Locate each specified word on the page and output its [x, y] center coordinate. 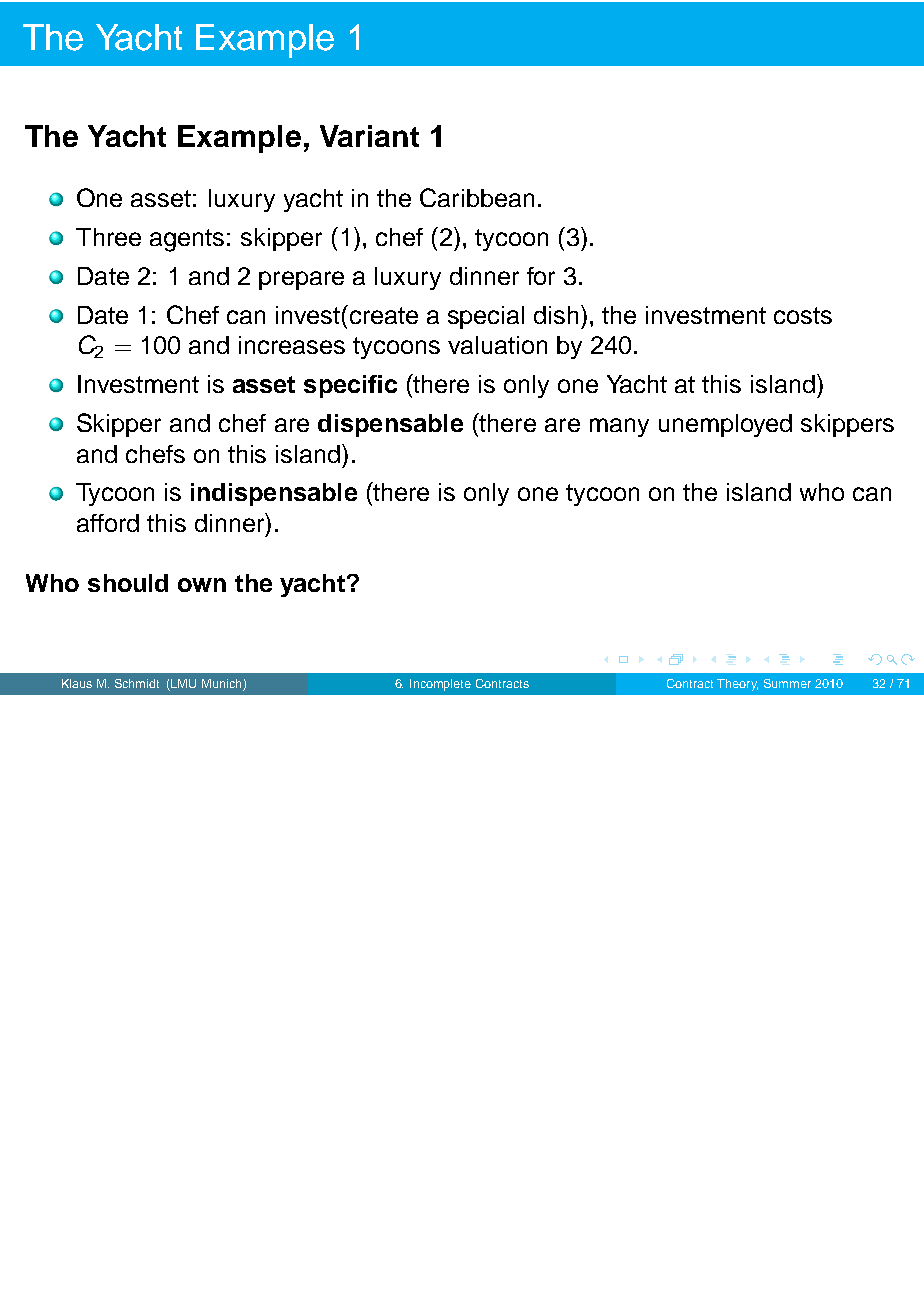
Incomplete [440, 685]
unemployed [725, 425]
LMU [183, 683]
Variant [369, 136]
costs [803, 315]
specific [350, 386]
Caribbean [477, 197]
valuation [497, 345]
